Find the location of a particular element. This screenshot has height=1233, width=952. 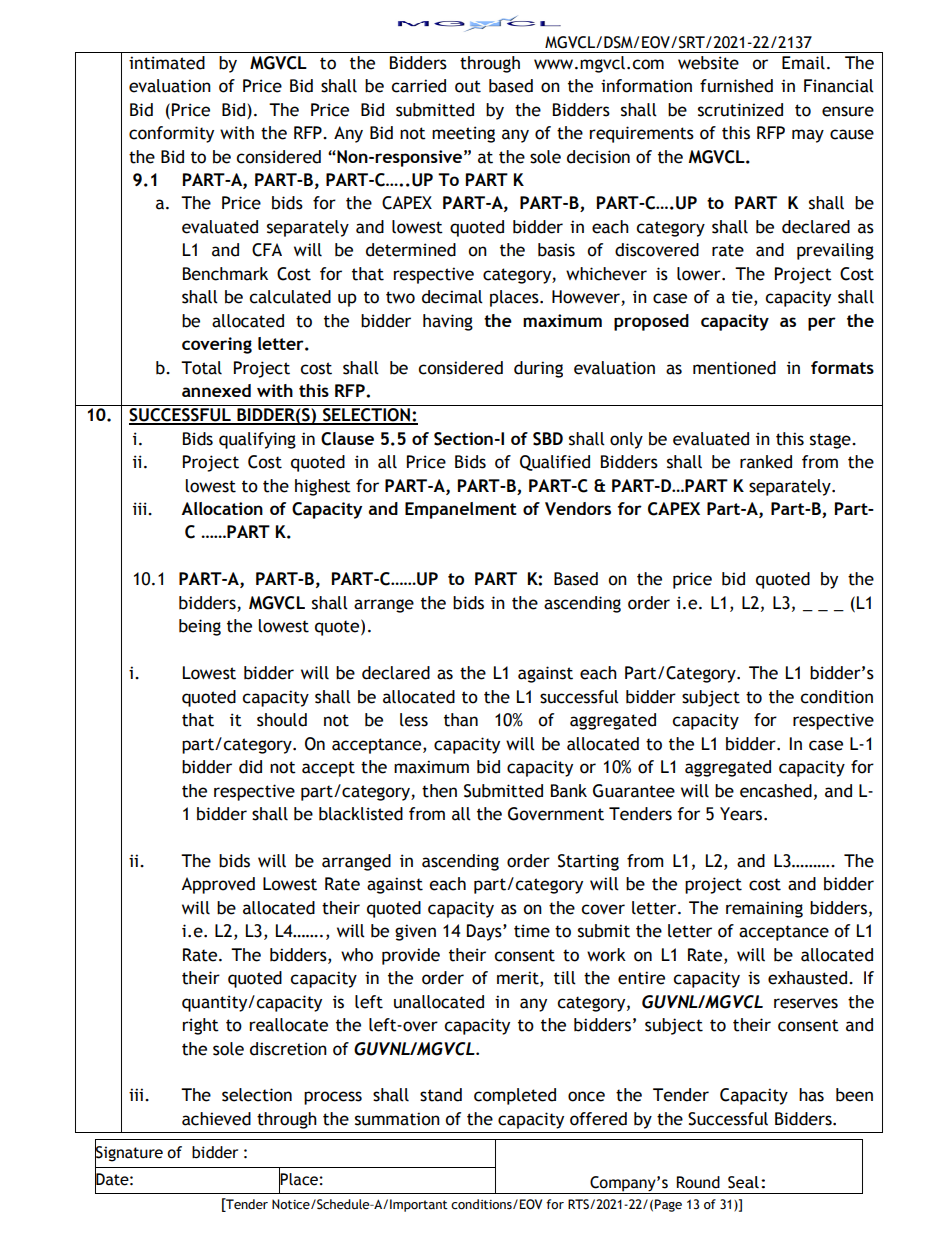

Approved is located at coordinates (218, 885).
